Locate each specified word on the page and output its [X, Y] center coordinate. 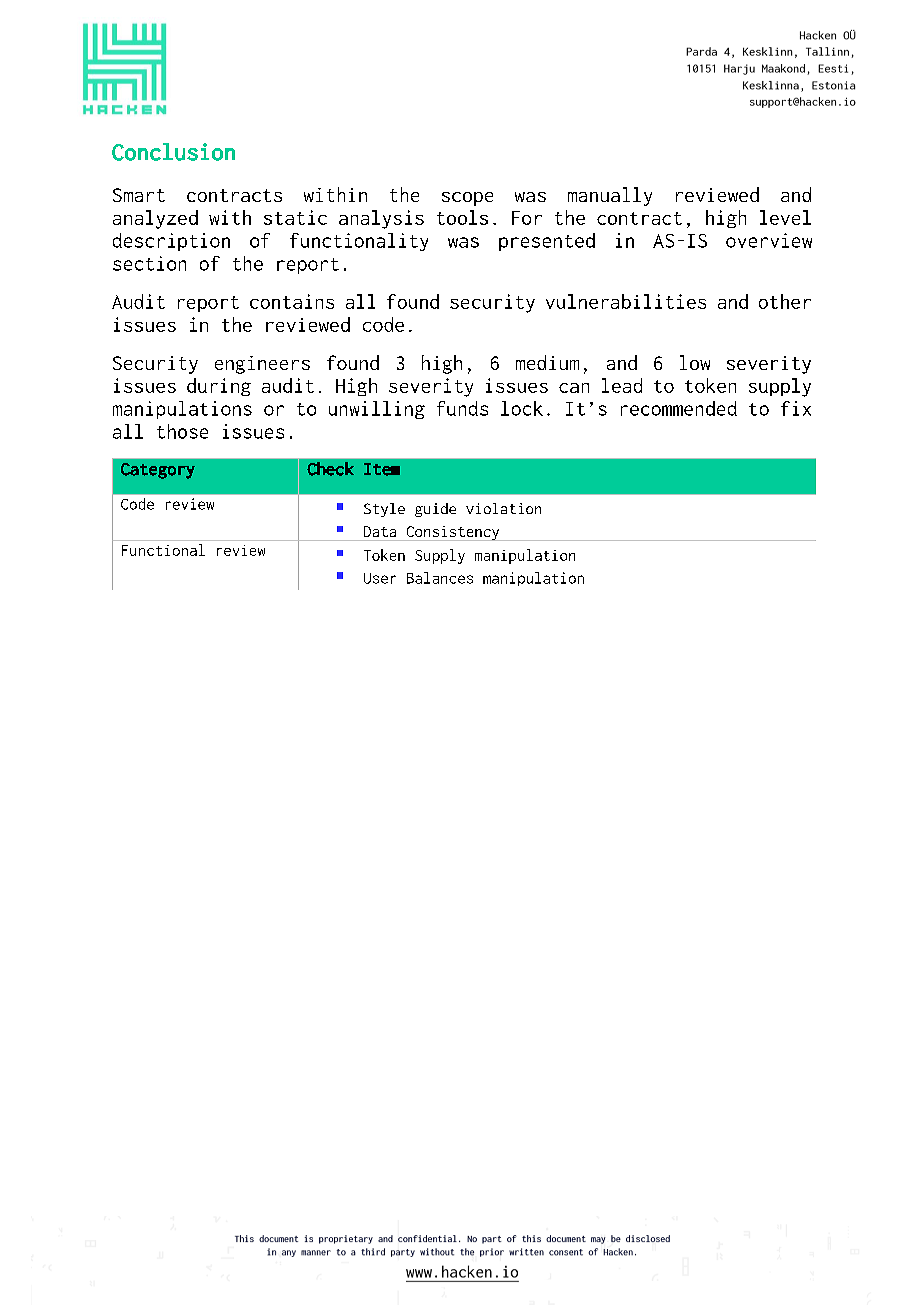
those [182, 431]
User [380, 578]
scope [467, 199]
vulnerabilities [626, 301]
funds [462, 408]
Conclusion [173, 152]
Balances [440, 578]
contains [292, 301]
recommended [679, 408]
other [785, 301]
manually [610, 196]
